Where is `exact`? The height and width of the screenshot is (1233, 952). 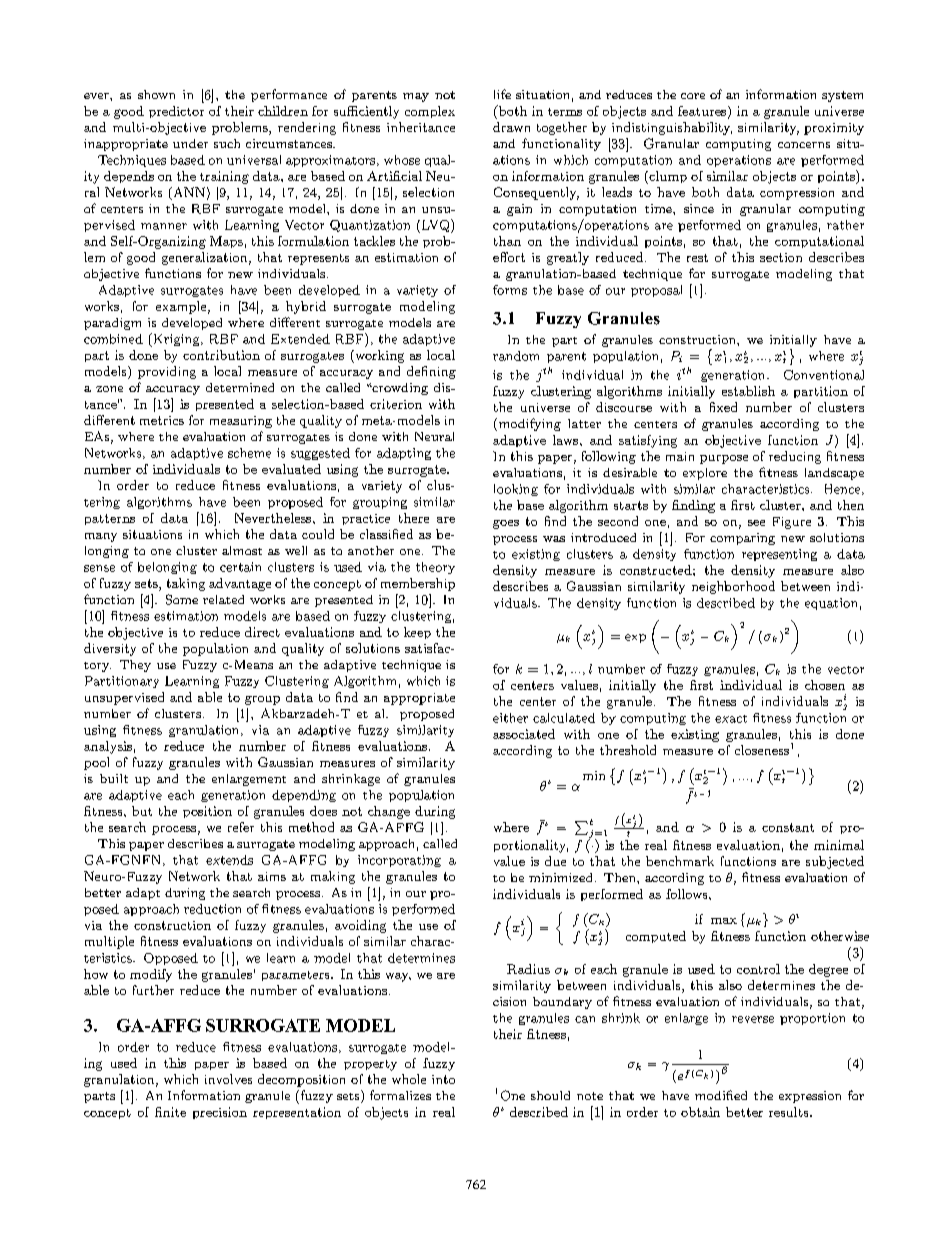
exact is located at coordinates (731, 719).
